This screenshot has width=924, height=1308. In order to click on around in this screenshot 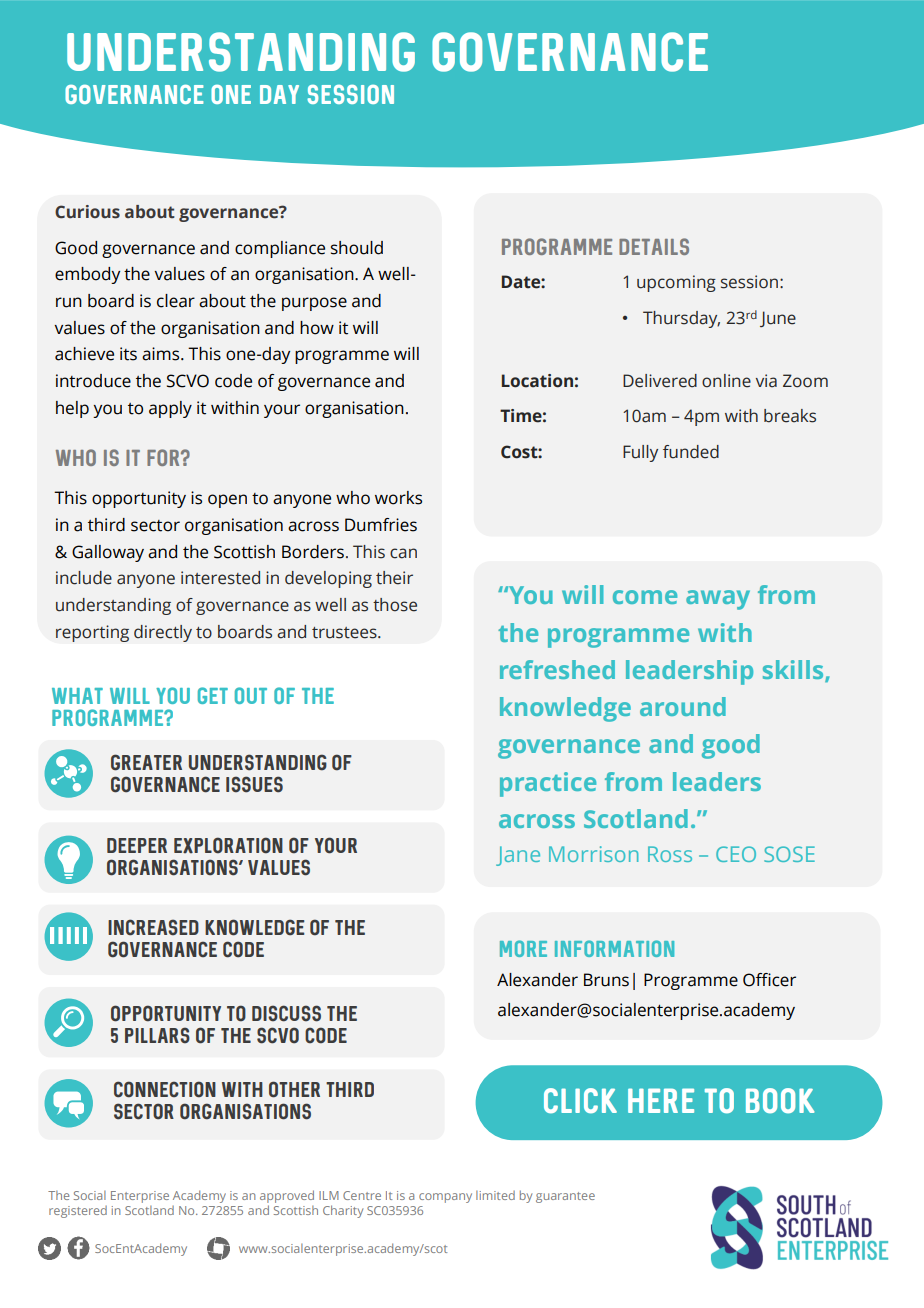, I will do `click(683, 706)`.
